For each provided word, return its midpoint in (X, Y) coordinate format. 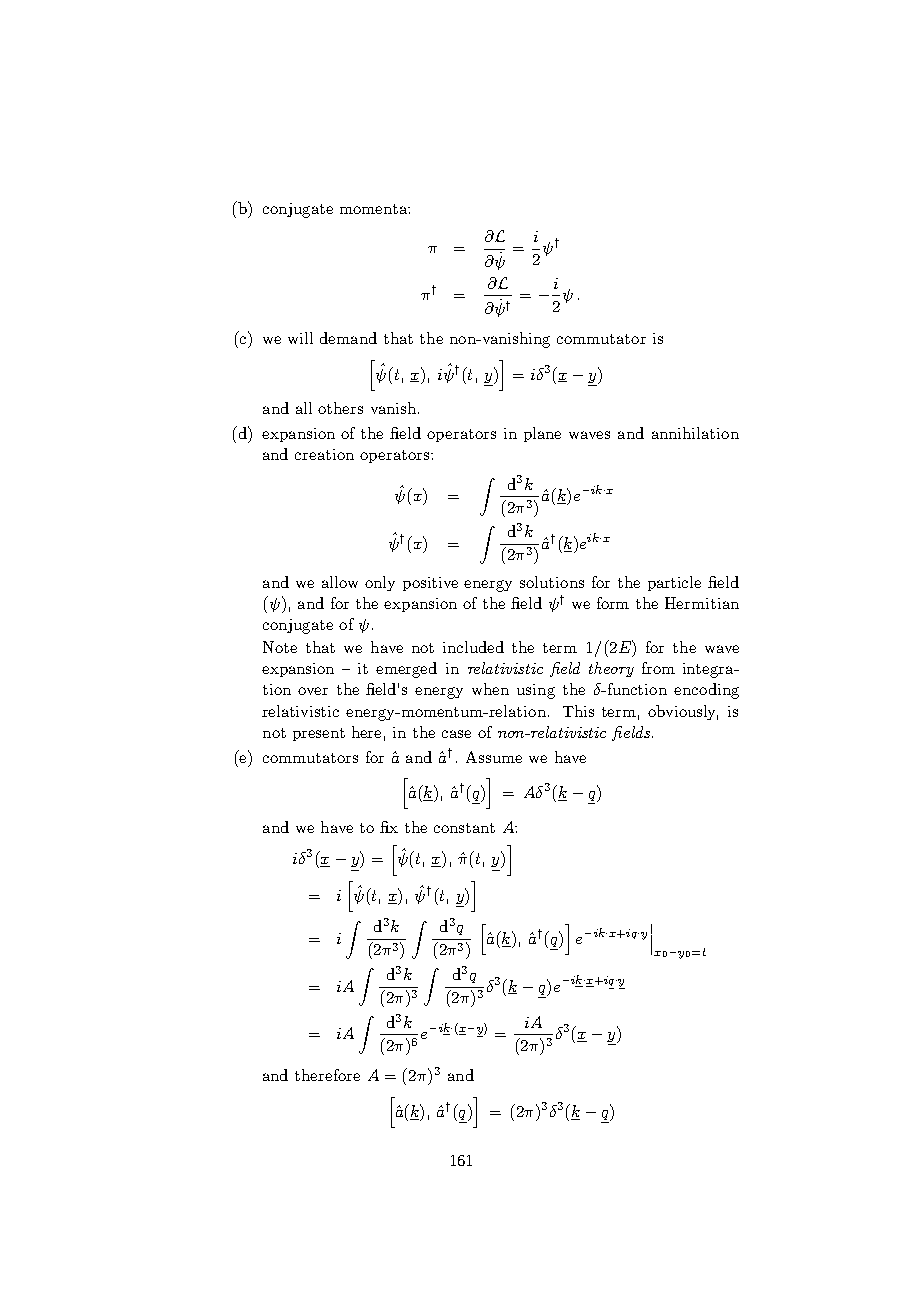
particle (674, 583)
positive (430, 584)
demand (348, 338)
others (340, 408)
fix (389, 827)
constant (464, 828)
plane (542, 434)
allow (340, 582)
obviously (683, 712)
